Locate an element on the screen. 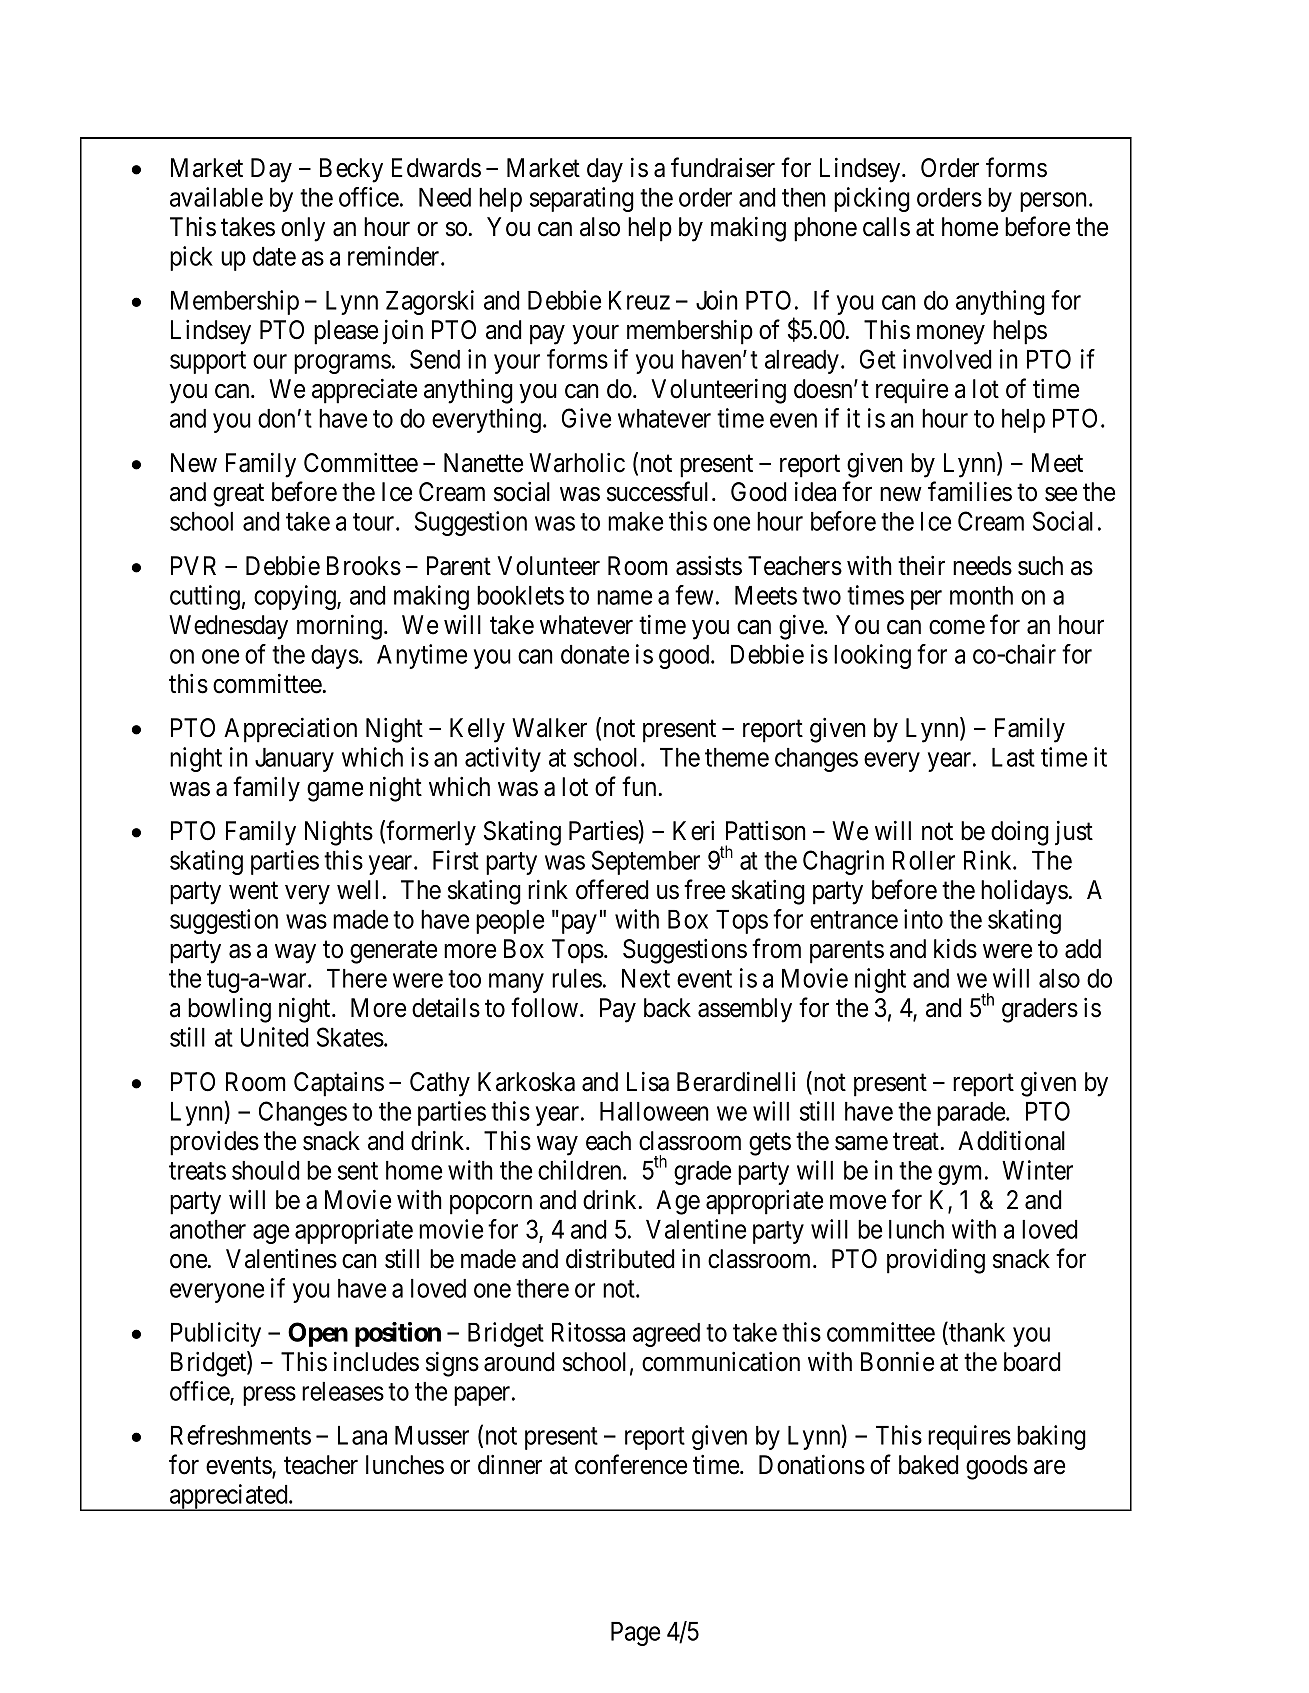  separating is located at coordinates (582, 199).
